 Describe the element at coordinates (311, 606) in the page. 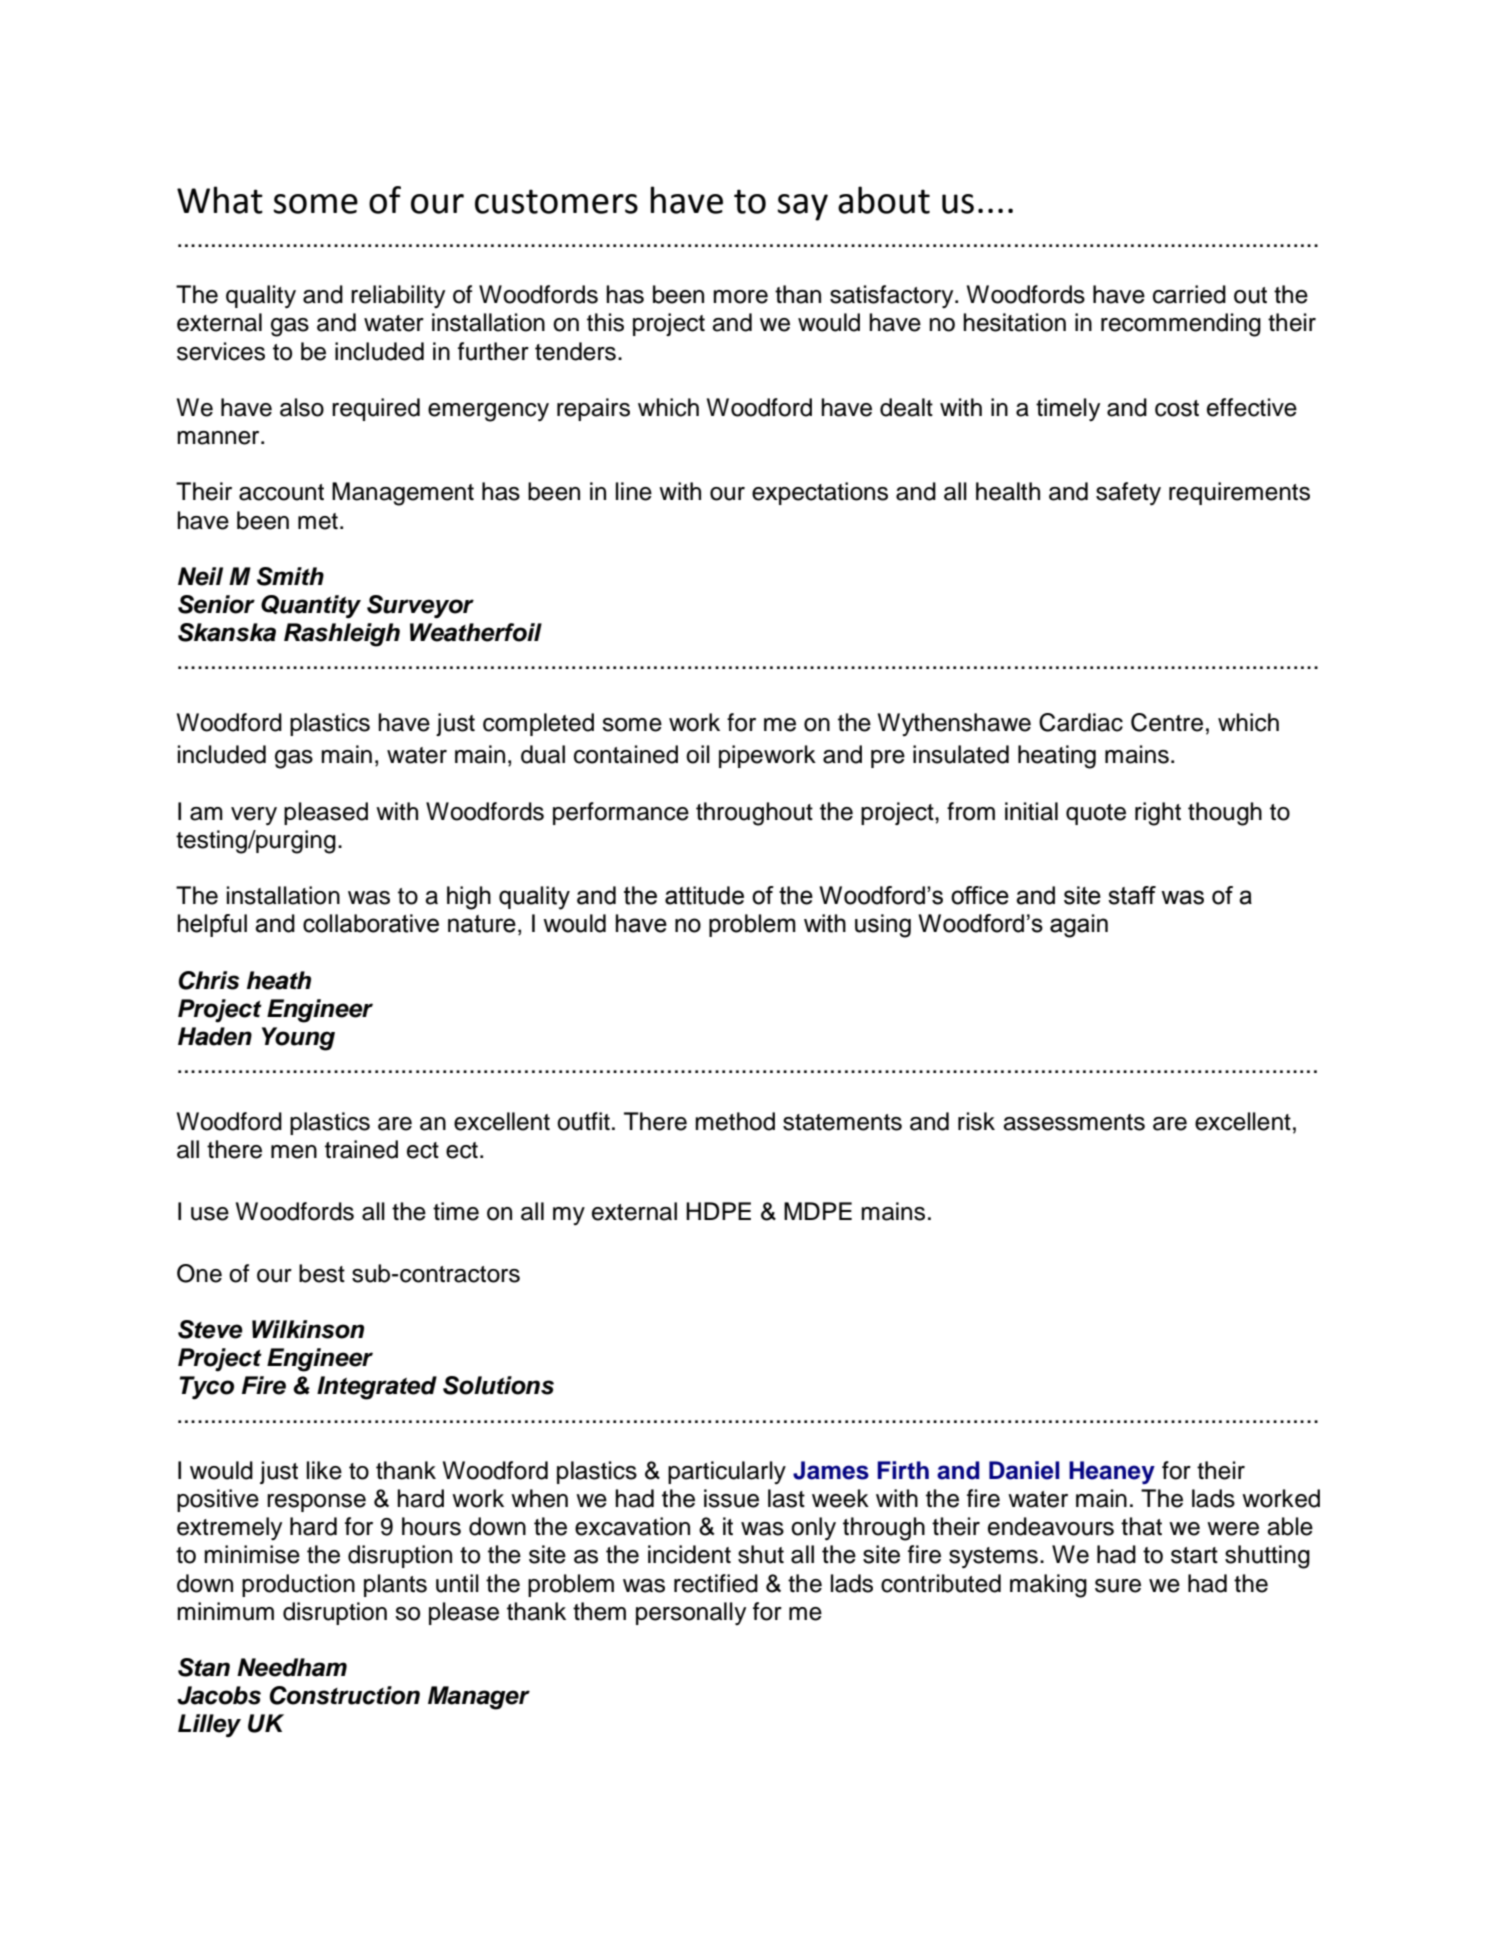

I see `Quantity` at that location.
